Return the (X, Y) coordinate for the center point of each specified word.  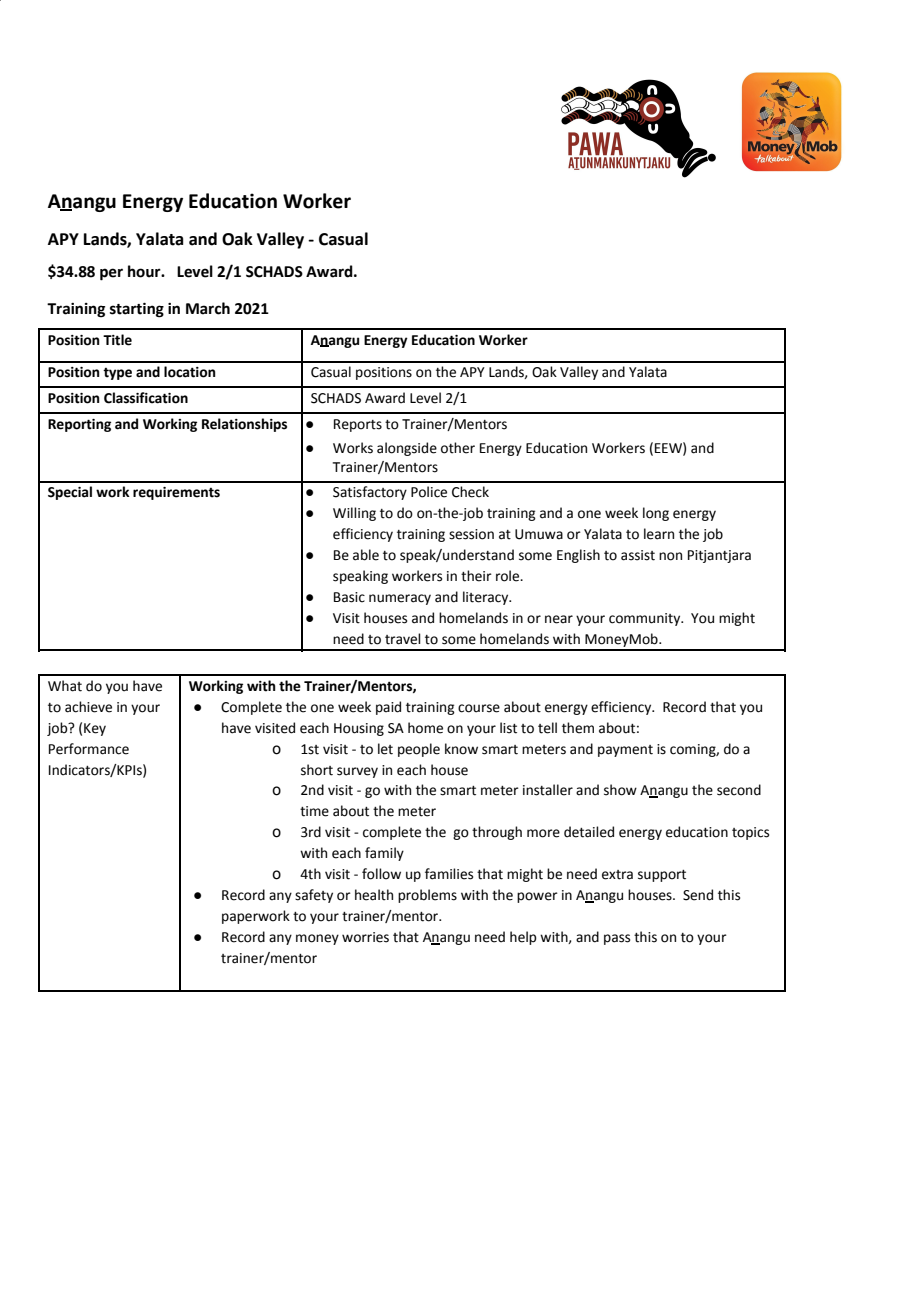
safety (314, 896)
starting (137, 310)
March (208, 308)
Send (698, 895)
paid (388, 708)
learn (659, 534)
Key (95, 729)
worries (365, 937)
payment (625, 751)
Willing (354, 514)
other (458, 448)
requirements (176, 493)
